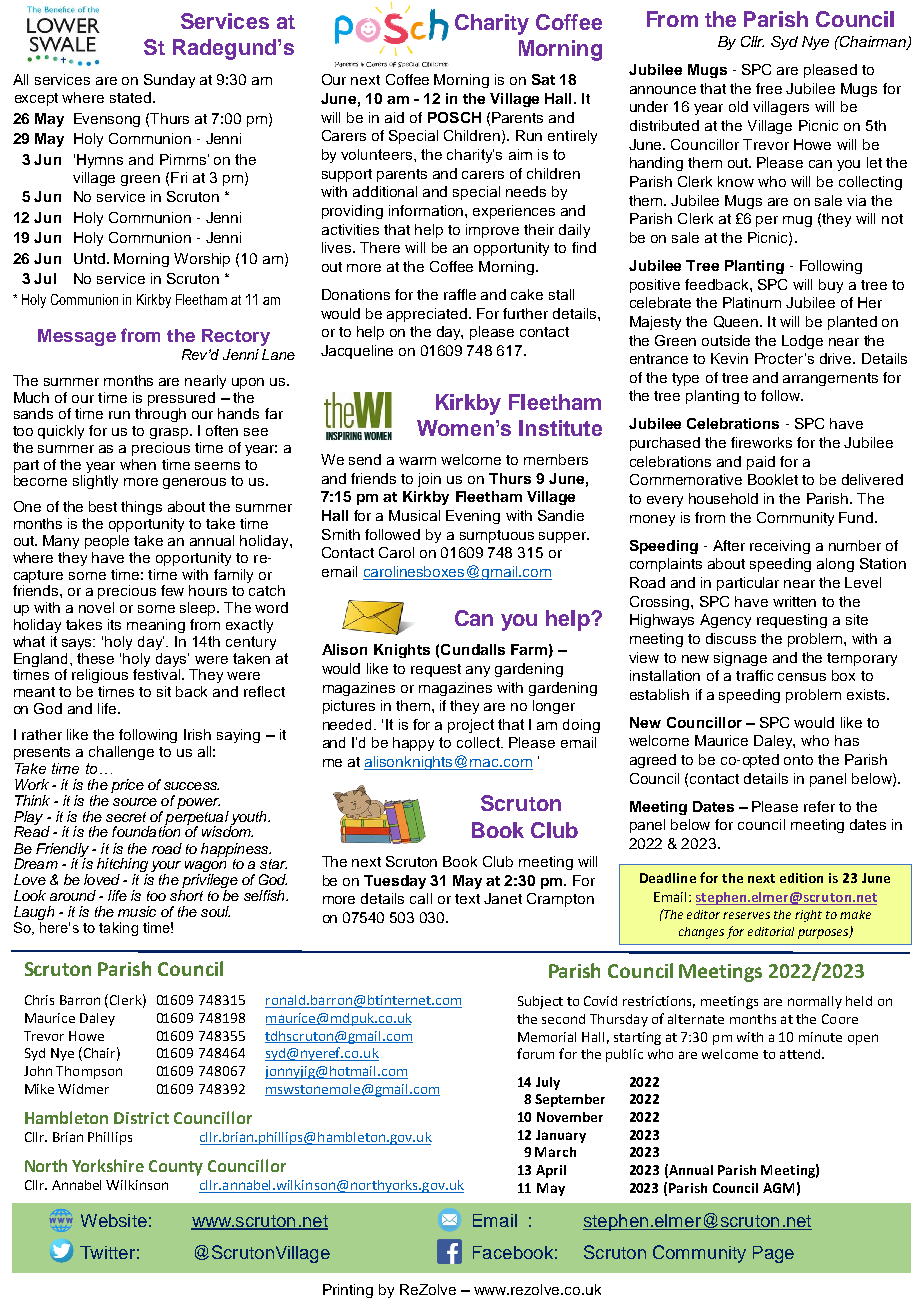 This page has width=924, height=1308. Describe the element at coordinates (132, 97) in the page. I see `stated` at that location.
